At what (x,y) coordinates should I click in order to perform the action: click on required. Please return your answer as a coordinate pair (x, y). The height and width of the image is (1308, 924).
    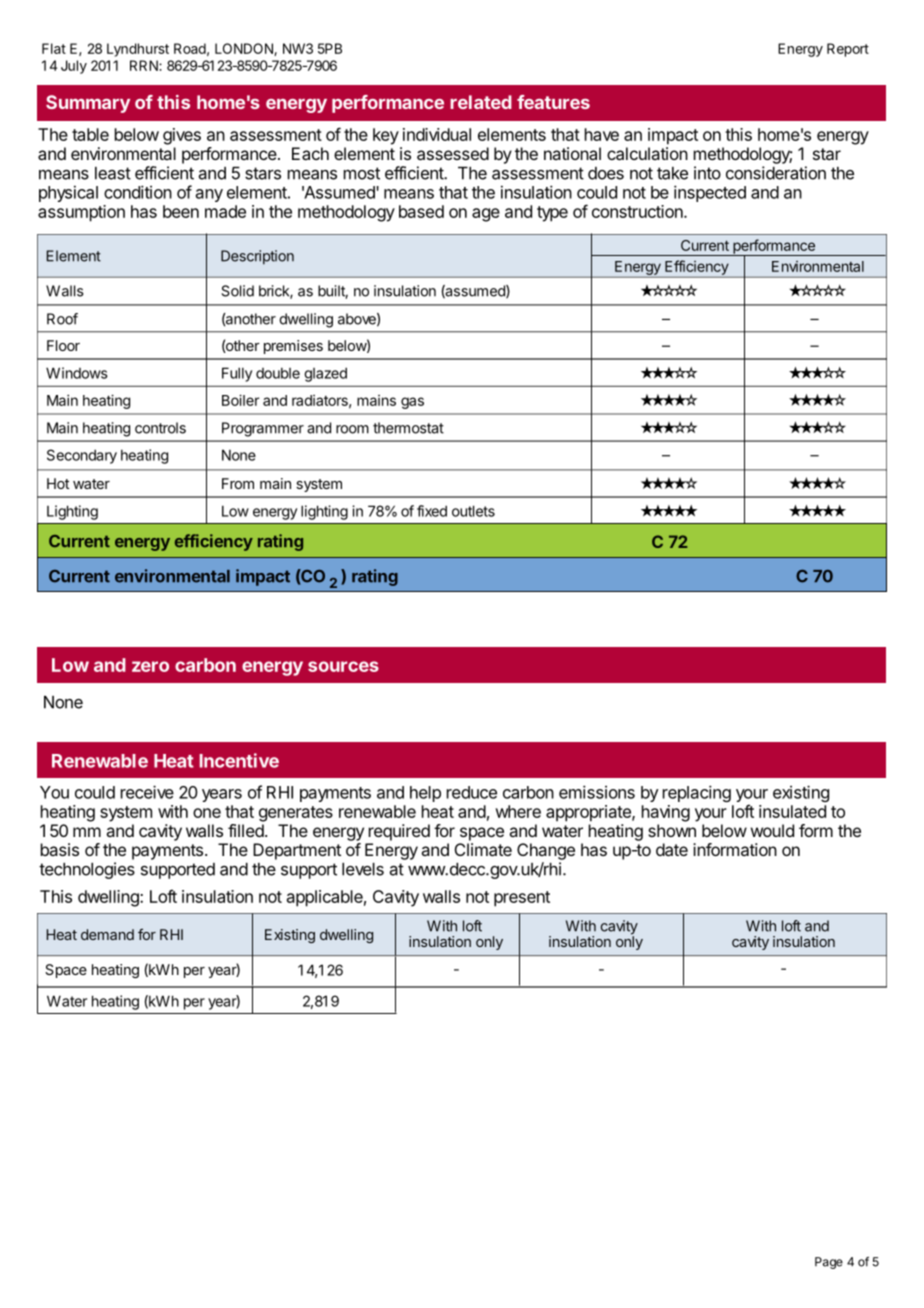
    Looking at the image, I should click on (399, 832).
